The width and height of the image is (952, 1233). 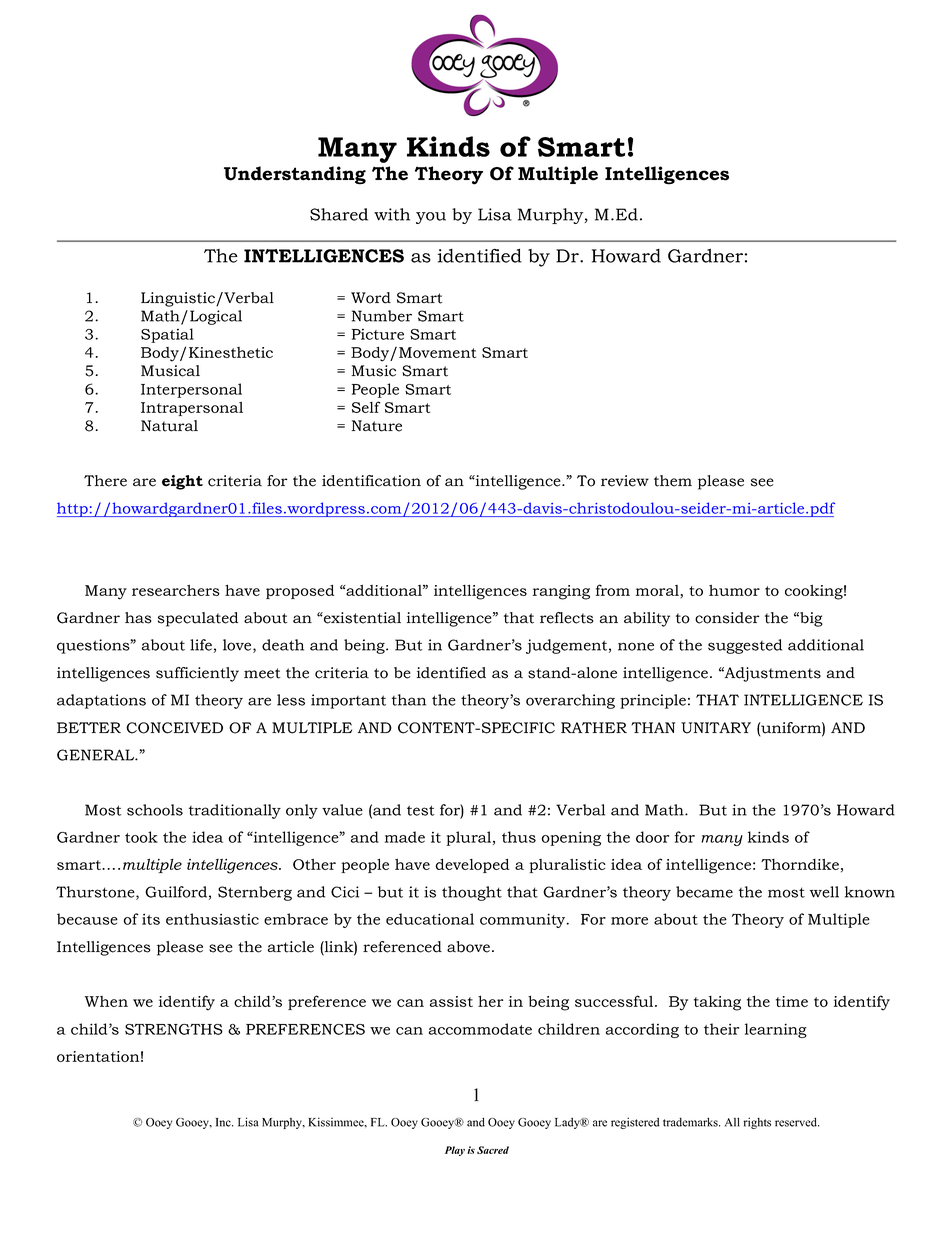 What do you see at coordinates (167, 335) in the image?
I see `Spatial` at bounding box center [167, 335].
